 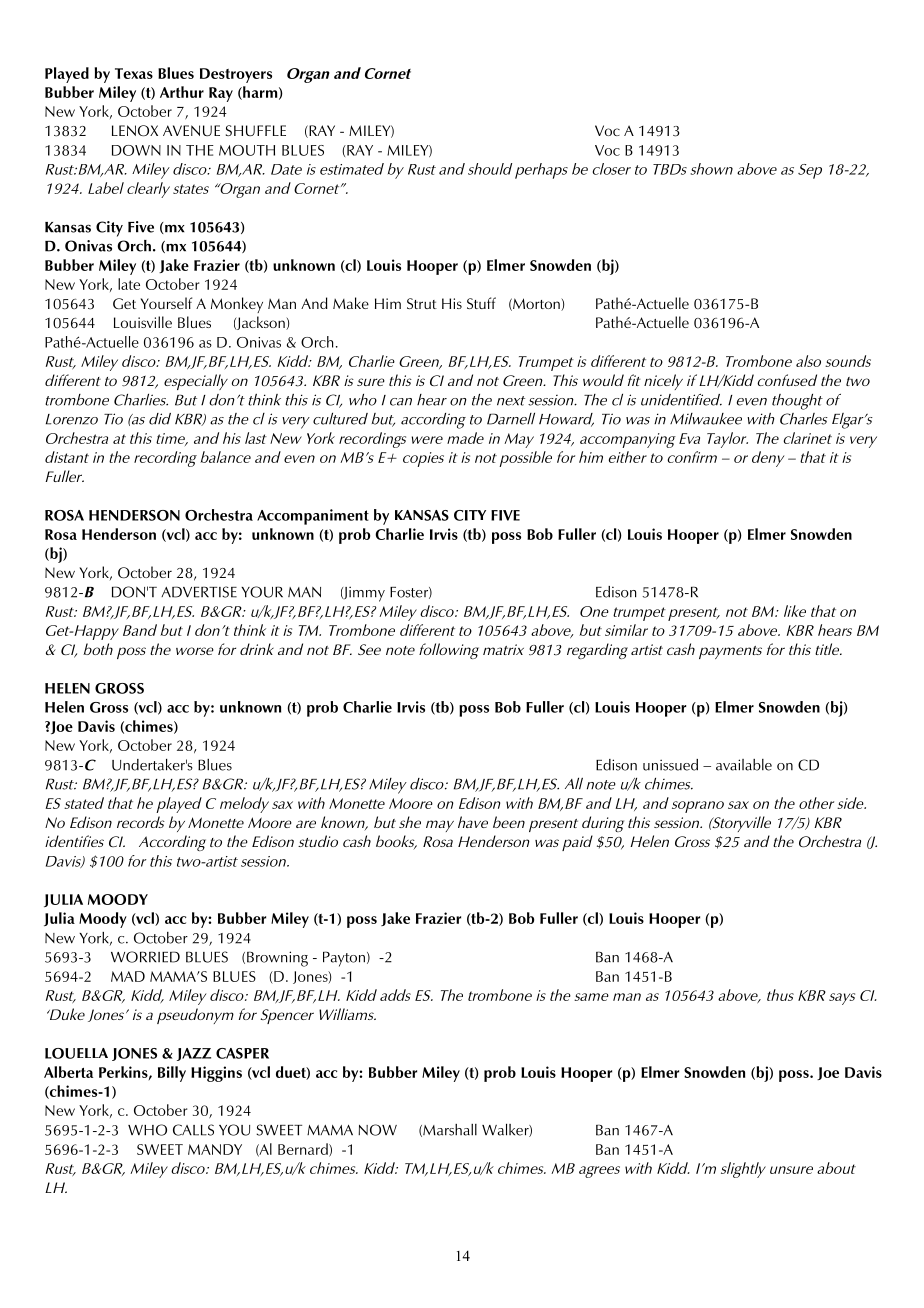 What do you see at coordinates (256, 130) in the screenshot?
I see `SHUFFLE` at bounding box center [256, 130].
